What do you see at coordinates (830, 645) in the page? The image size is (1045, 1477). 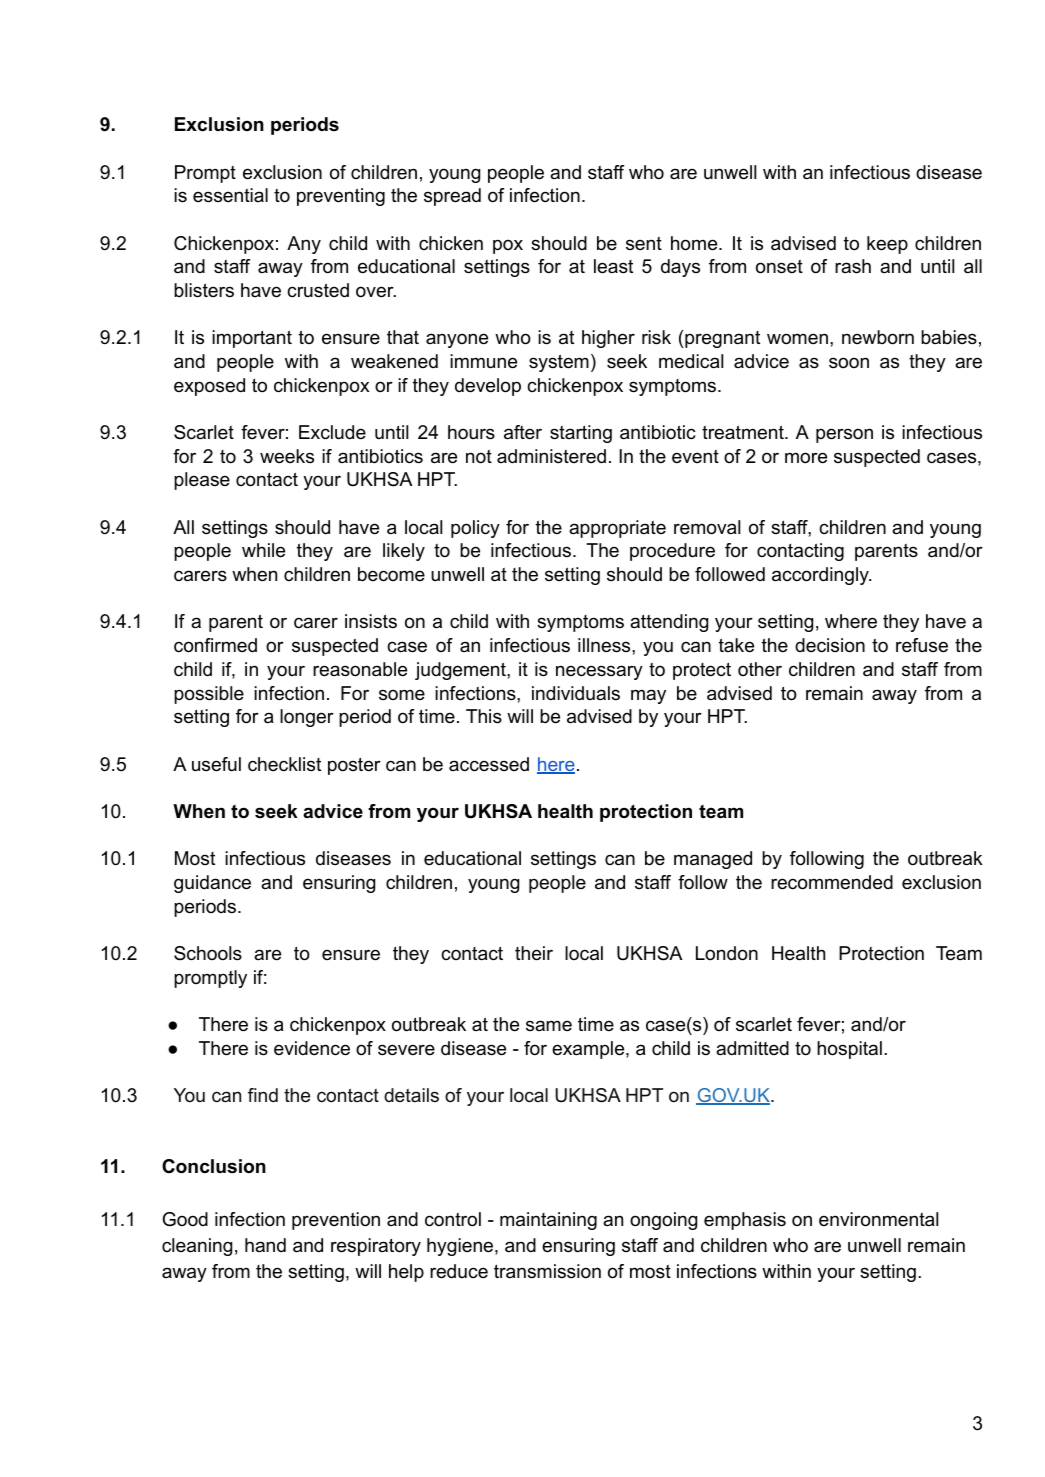 I see `decision` at bounding box center [830, 645].
